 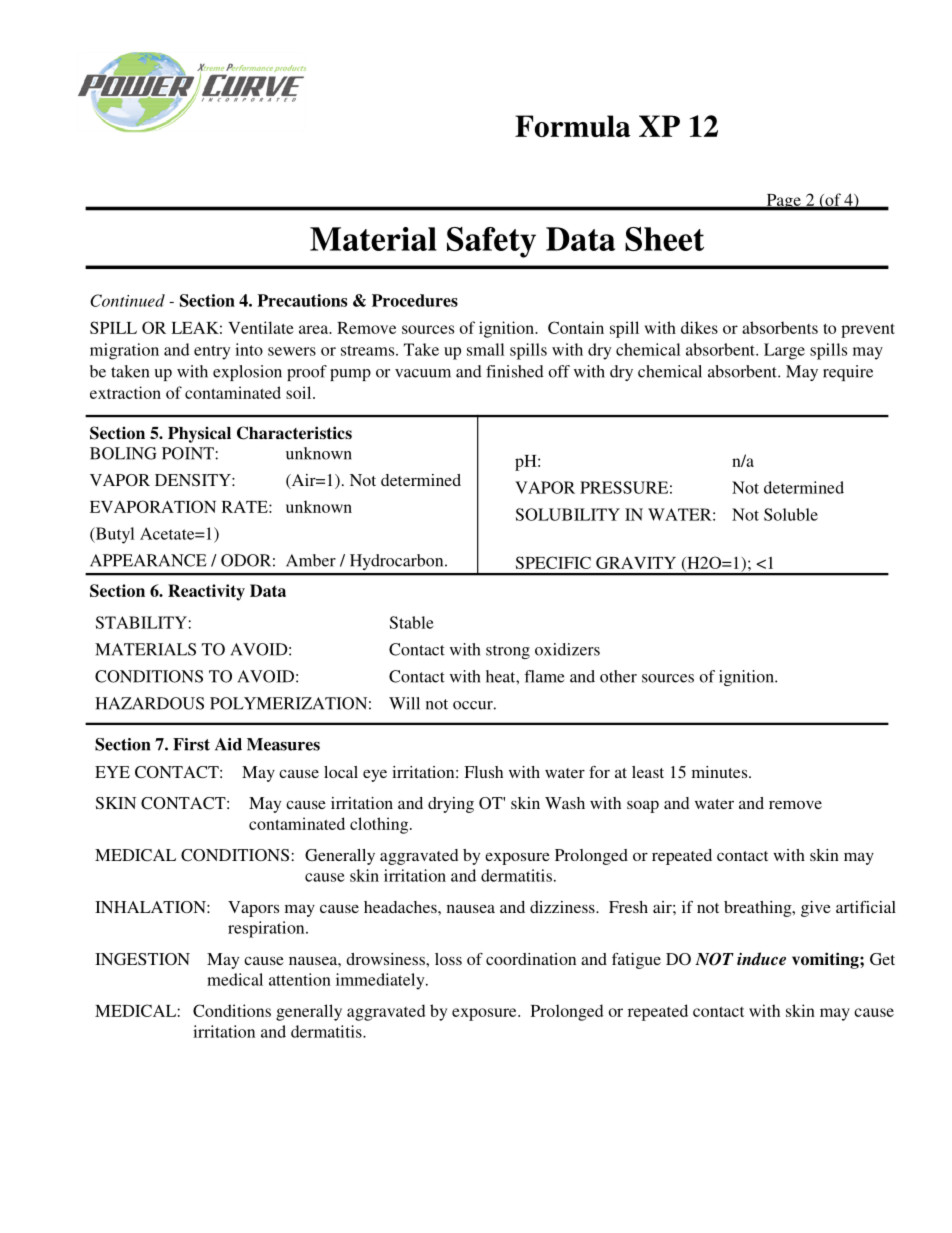 I want to click on First, so click(x=191, y=744).
